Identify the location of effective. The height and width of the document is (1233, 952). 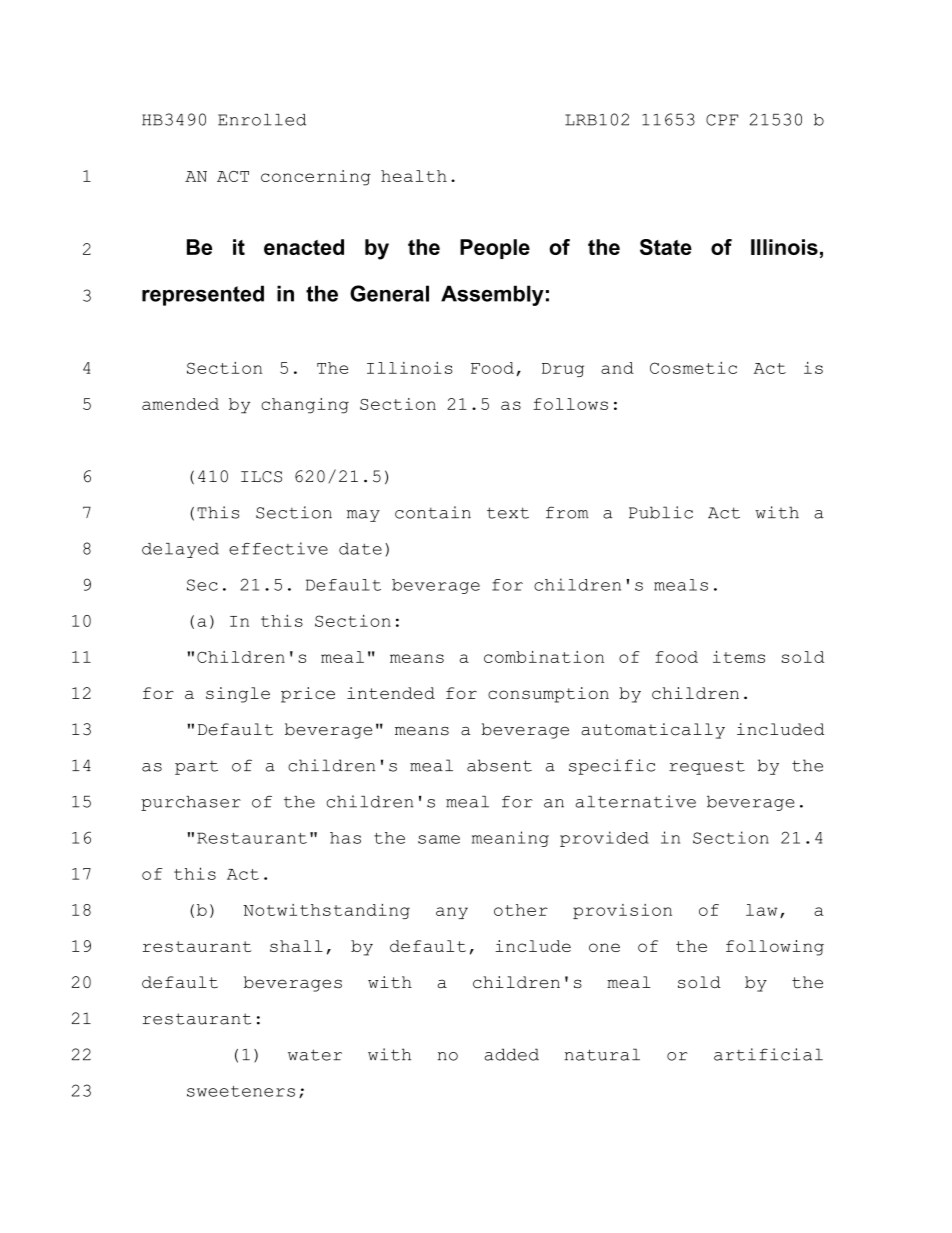
(278, 548).
